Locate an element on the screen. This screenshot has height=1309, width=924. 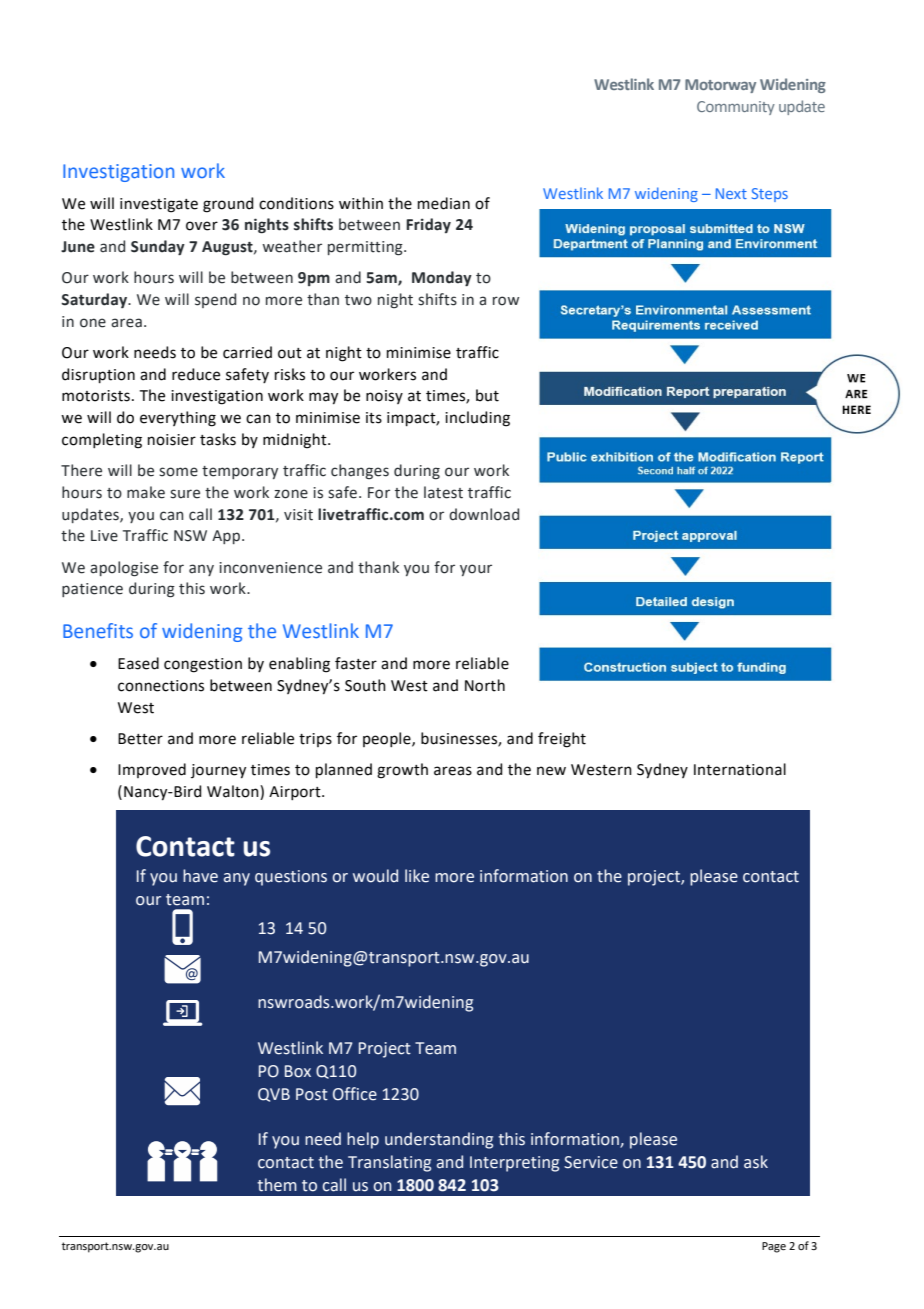
have is located at coordinates (200, 876).
